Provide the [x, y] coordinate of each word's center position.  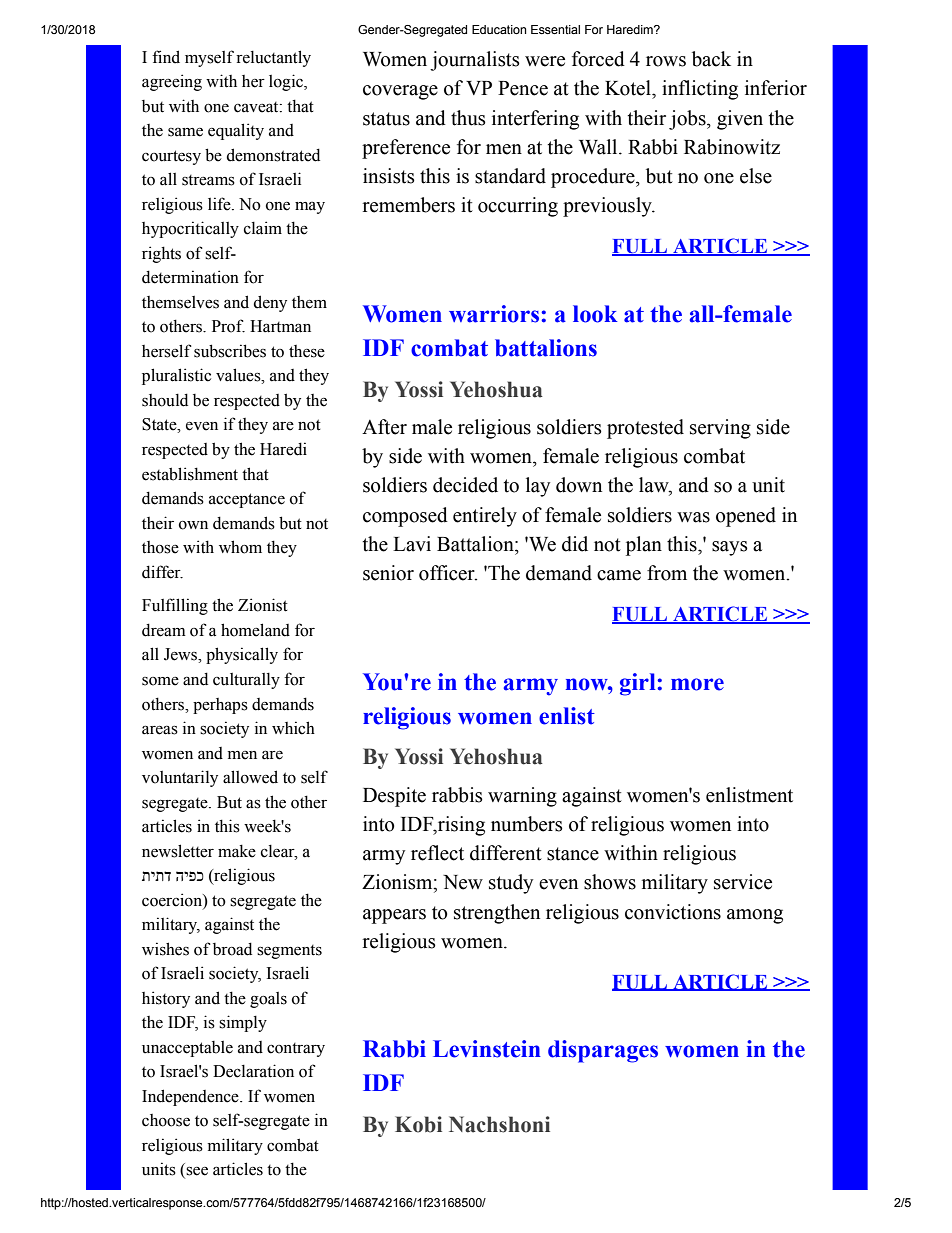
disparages [603, 1051]
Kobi [418, 1124]
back [711, 59]
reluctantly [273, 58]
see [197, 1171]
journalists [475, 61]
